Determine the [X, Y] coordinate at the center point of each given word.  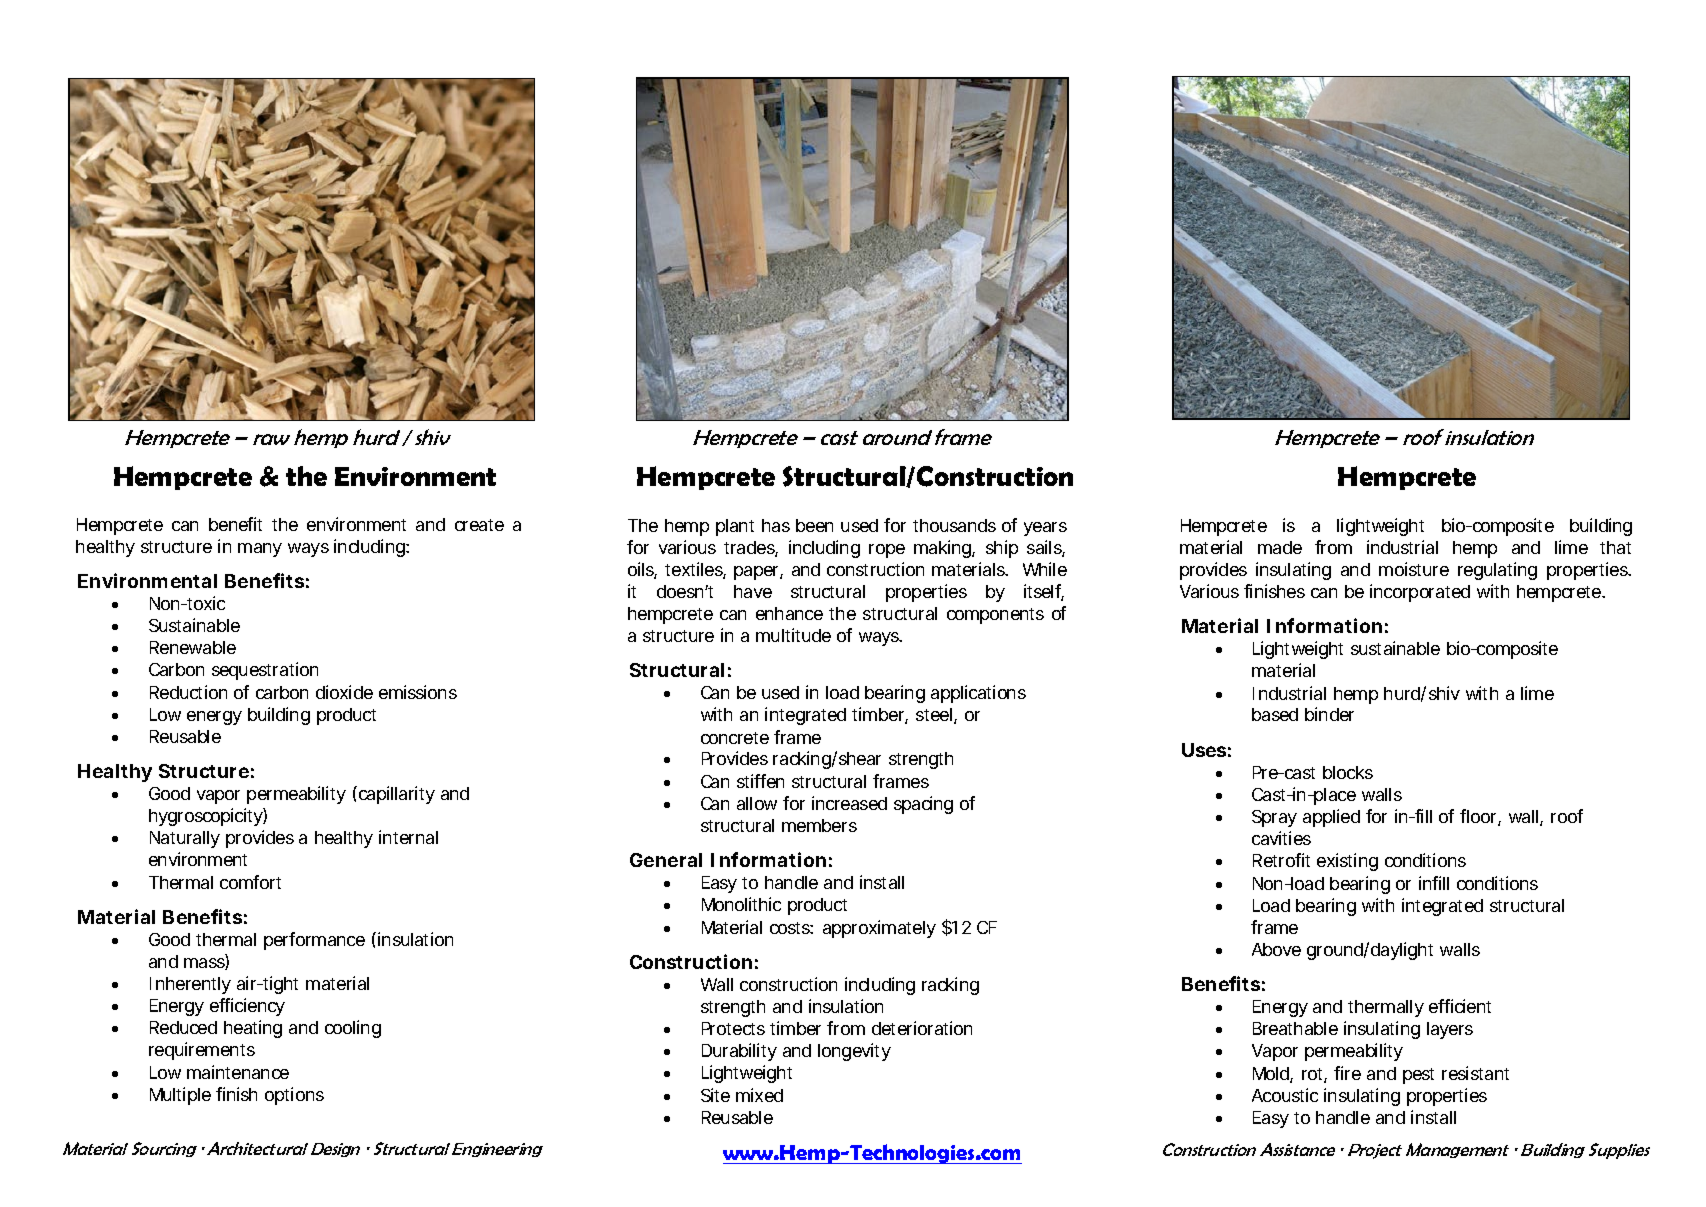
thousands [954, 525]
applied [1331, 818]
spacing [923, 805]
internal [408, 837]
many [260, 550]
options [294, 1096]
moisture [1414, 569]
